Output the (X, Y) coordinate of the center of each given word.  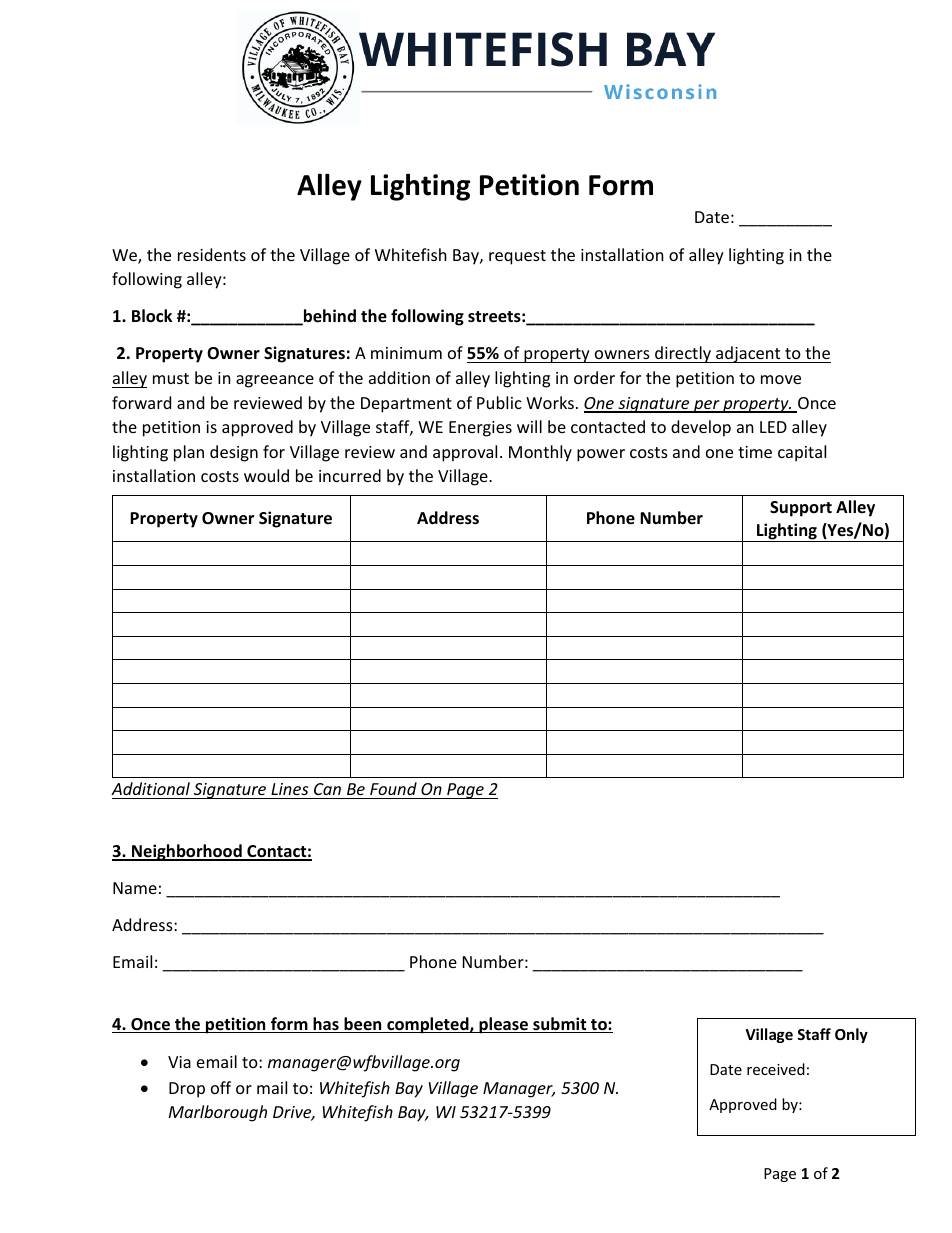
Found (393, 788)
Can (327, 789)
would (266, 475)
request (517, 257)
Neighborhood (187, 852)
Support (801, 509)
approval (465, 453)
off (221, 1087)
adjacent (748, 354)
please (503, 1025)
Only (851, 1035)
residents (212, 254)
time (755, 452)
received (776, 1069)
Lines (289, 789)
